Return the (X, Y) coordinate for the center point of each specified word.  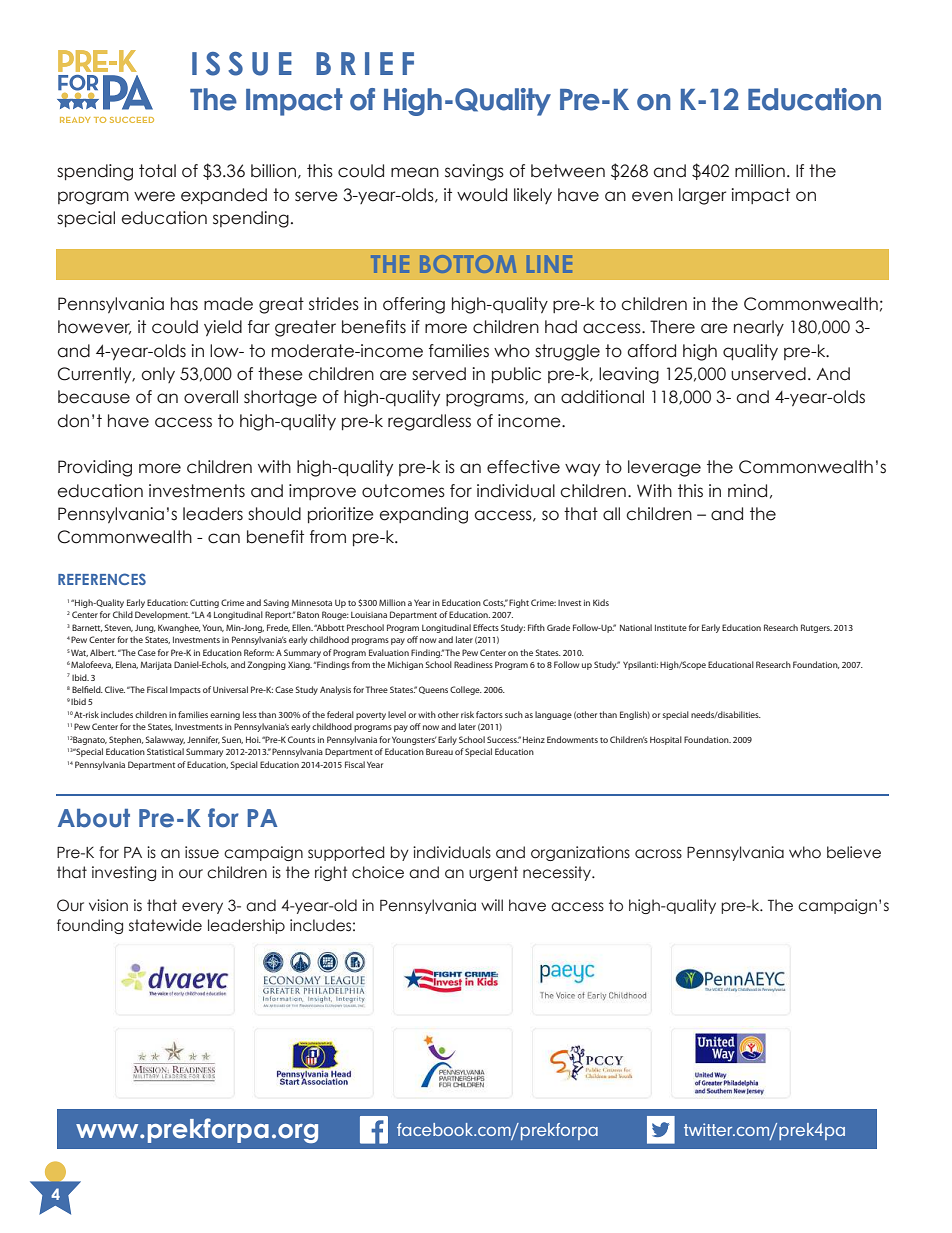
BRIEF (365, 63)
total (157, 171)
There (672, 327)
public (516, 375)
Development (162, 615)
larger (702, 196)
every (202, 908)
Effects (486, 627)
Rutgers (816, 628)
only (158, 375)
